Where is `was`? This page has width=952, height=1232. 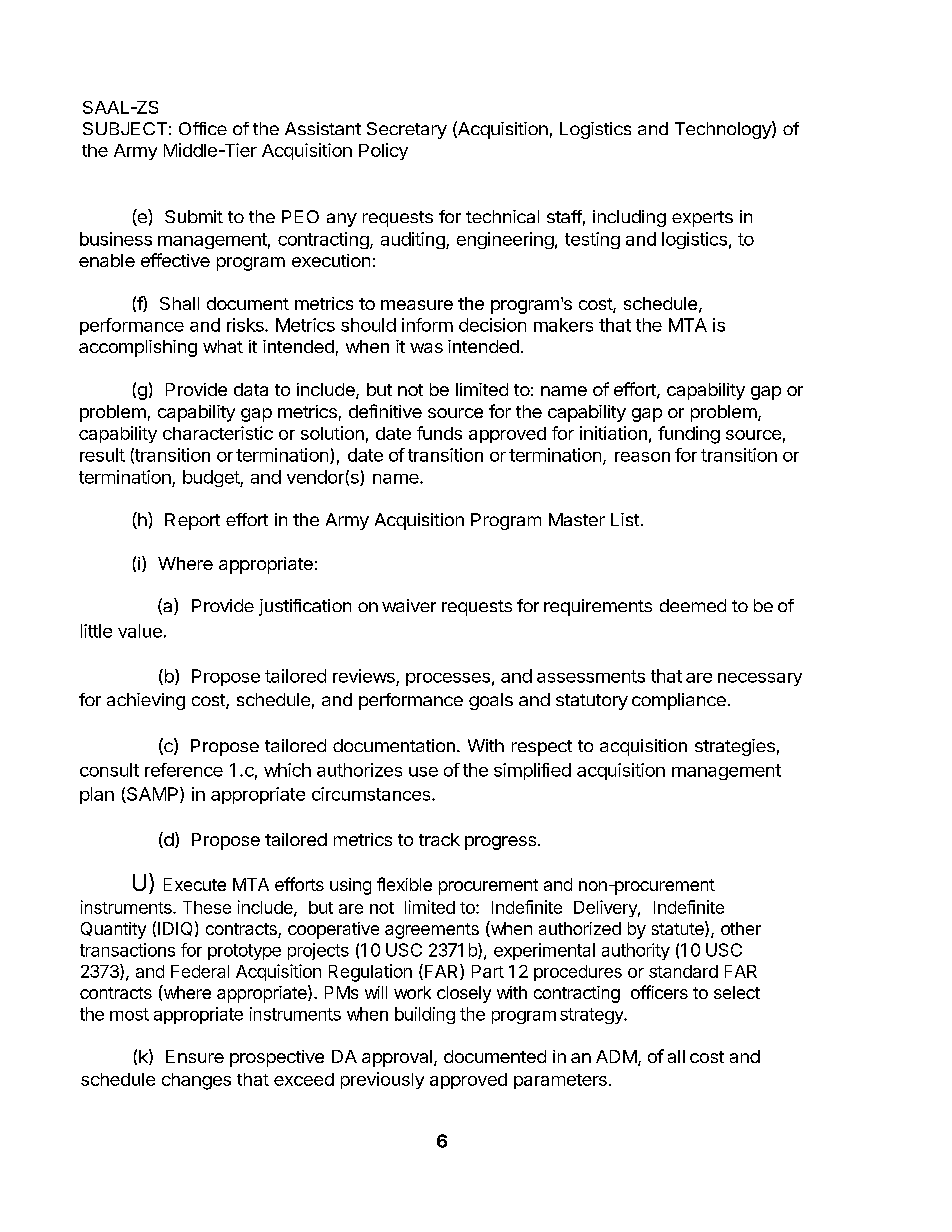
was is located at coordinates (426, 348).
